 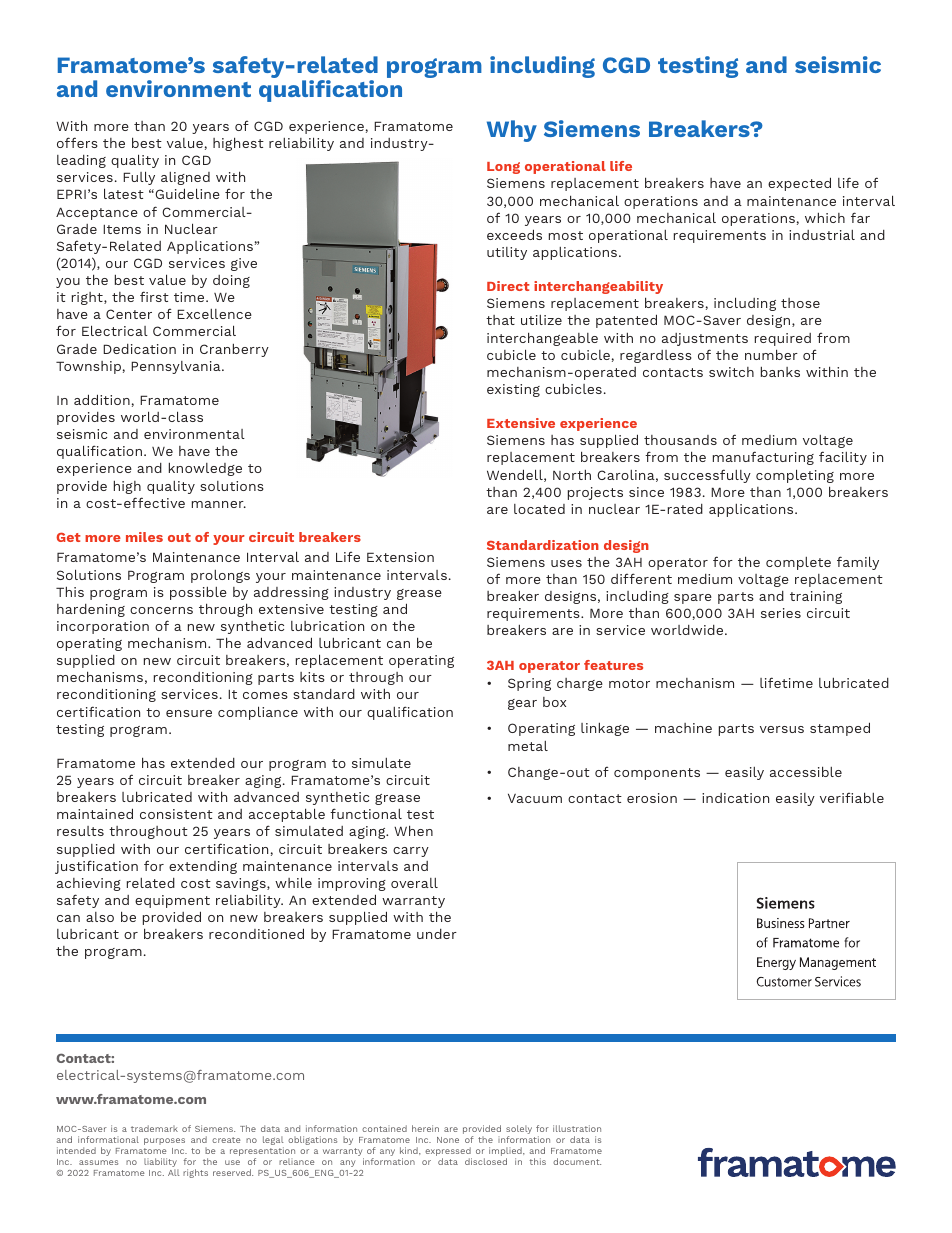 What do you see at coordinates (799, 184) in the screenshot?
I see `expected` at bounding box center [799, 184].
